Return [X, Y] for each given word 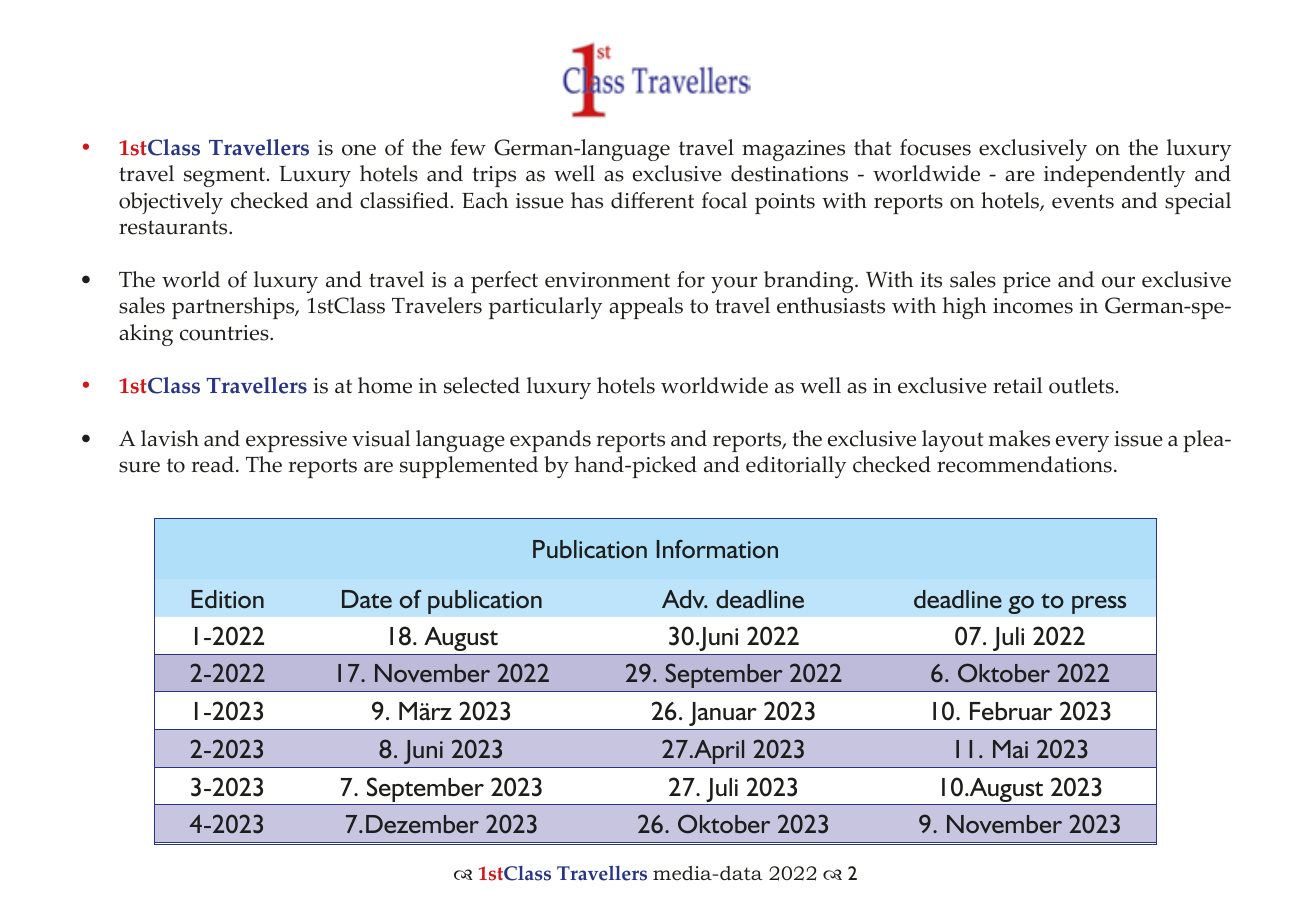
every [1082, 443]
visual [381, 438]
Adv [684, 599]
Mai [1010, 749]
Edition [227, 599]
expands [550, 441]
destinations [789, 173]
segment [226, 177]
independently [1114, 176]
